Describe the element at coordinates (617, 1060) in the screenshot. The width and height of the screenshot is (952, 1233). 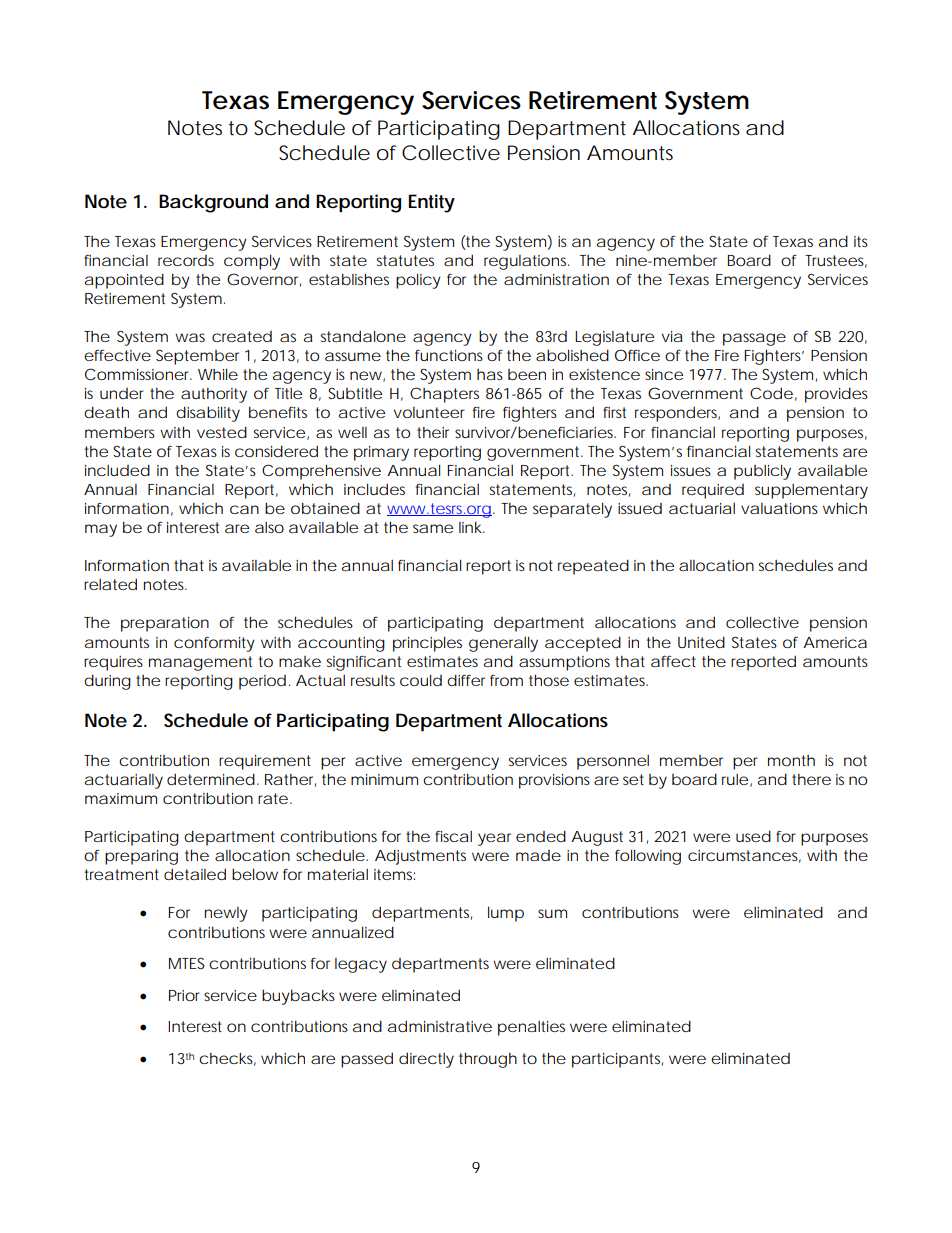
I see `participants` at that location.
